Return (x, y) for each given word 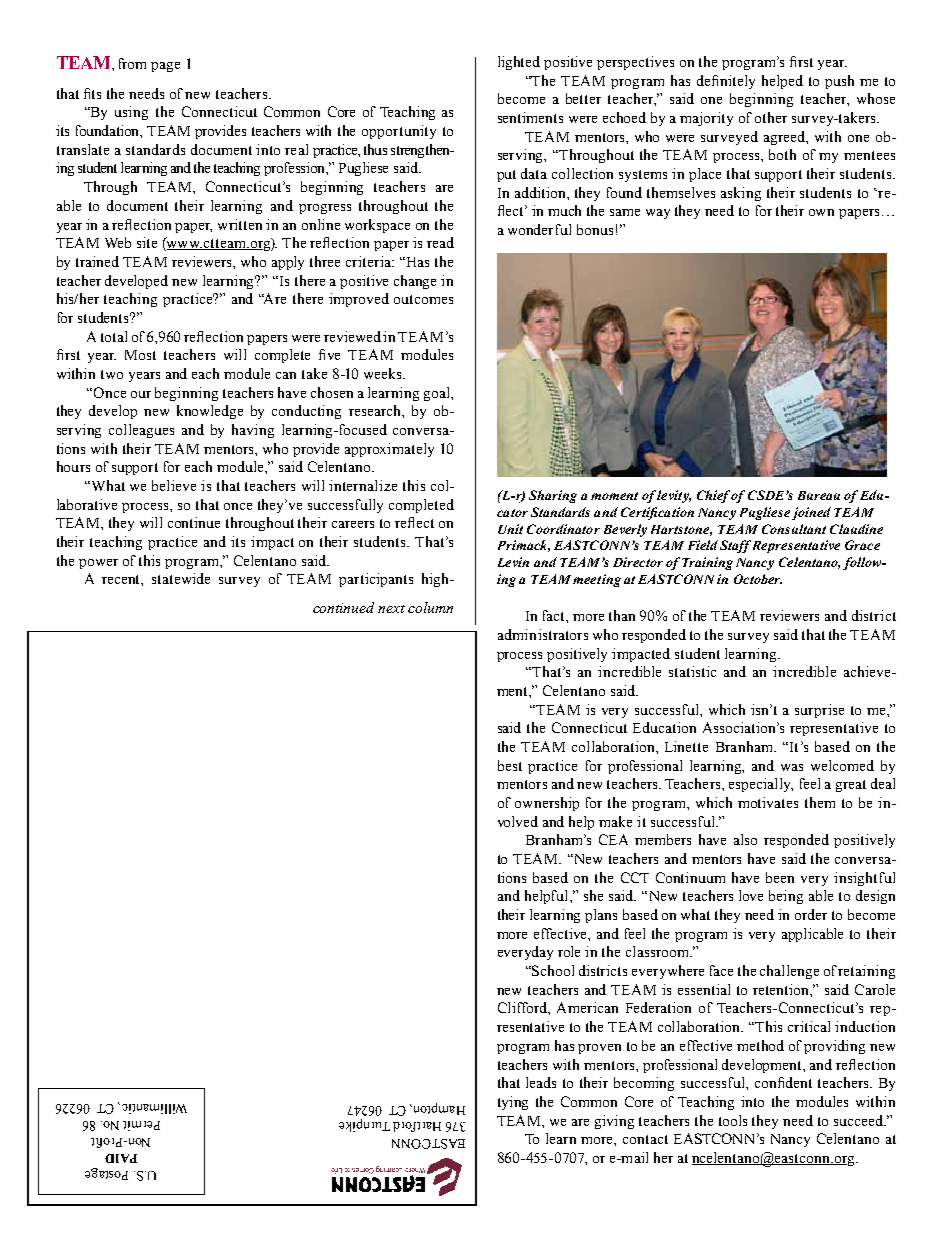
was (792, 767)
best (510, 765)
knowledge (210, 412)
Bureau (819, 495)
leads (541, 1082)
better (583, 98)
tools (733, 1120)
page (165, 67)
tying (513, 1103)
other (771, 117)
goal (438, 394)
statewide (181, 578)
